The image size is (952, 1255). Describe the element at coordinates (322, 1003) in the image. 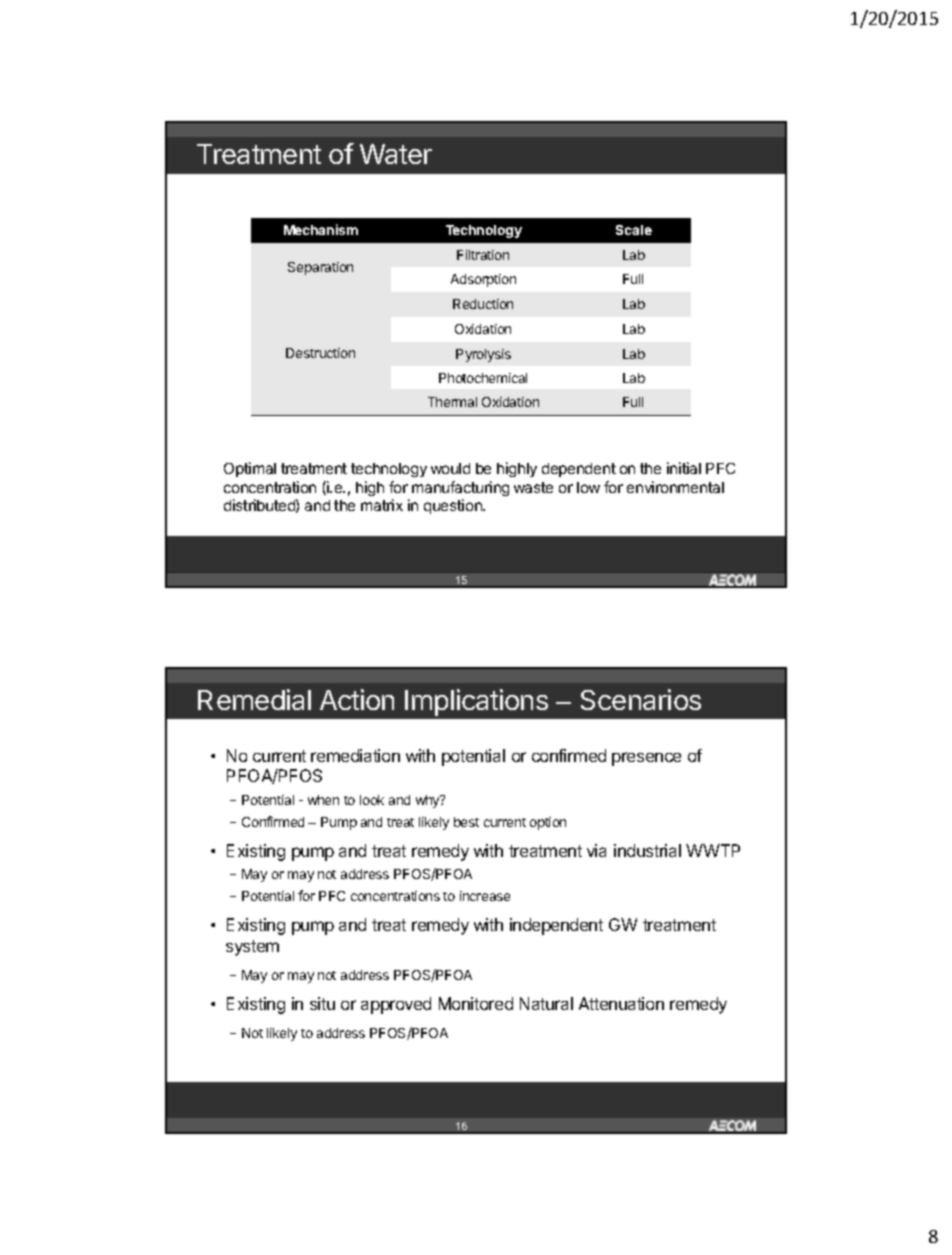

I see `situ` at that location.
